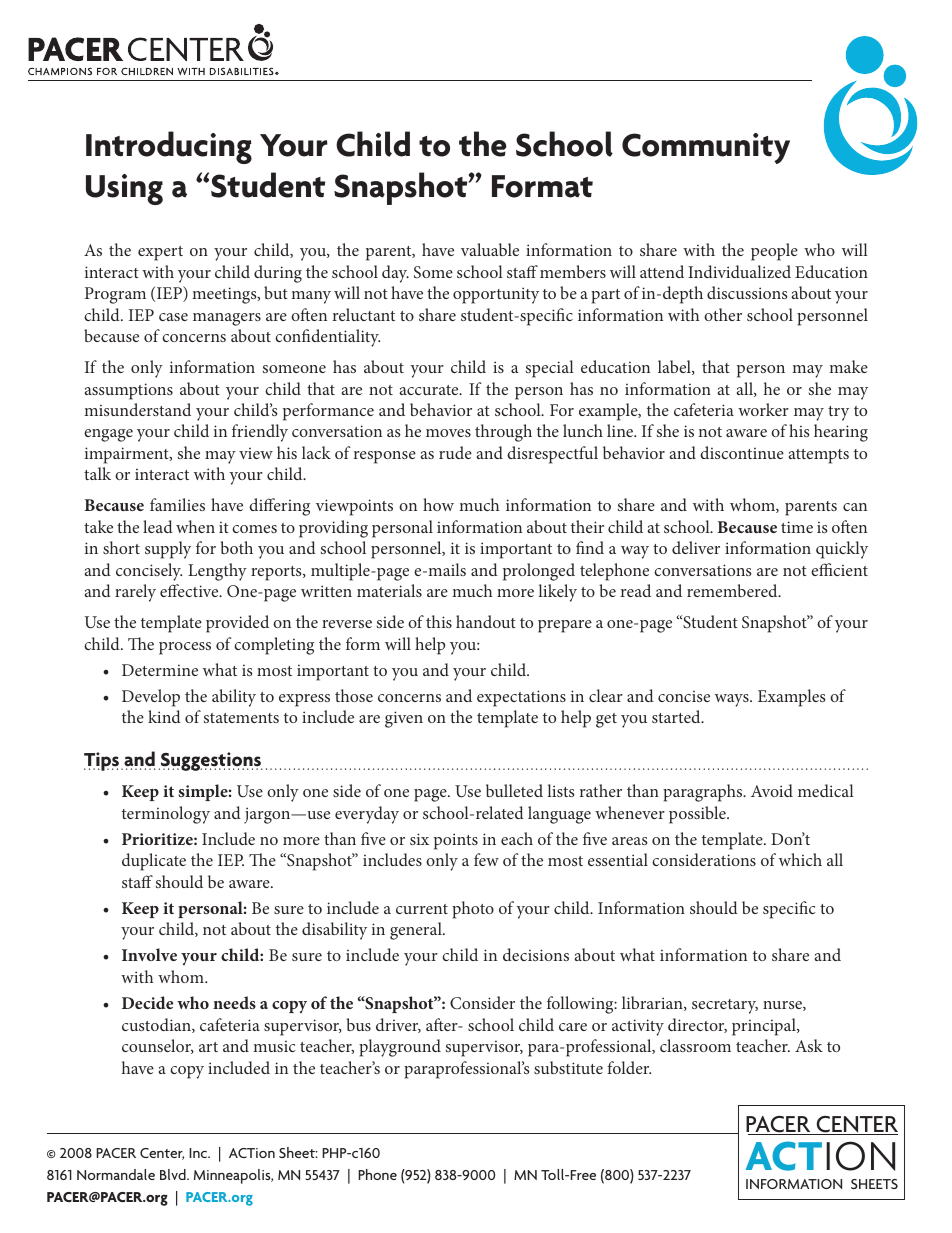 This screenshot has width=952, height=1233. I want to click on Introducing, so click(169, 147).
